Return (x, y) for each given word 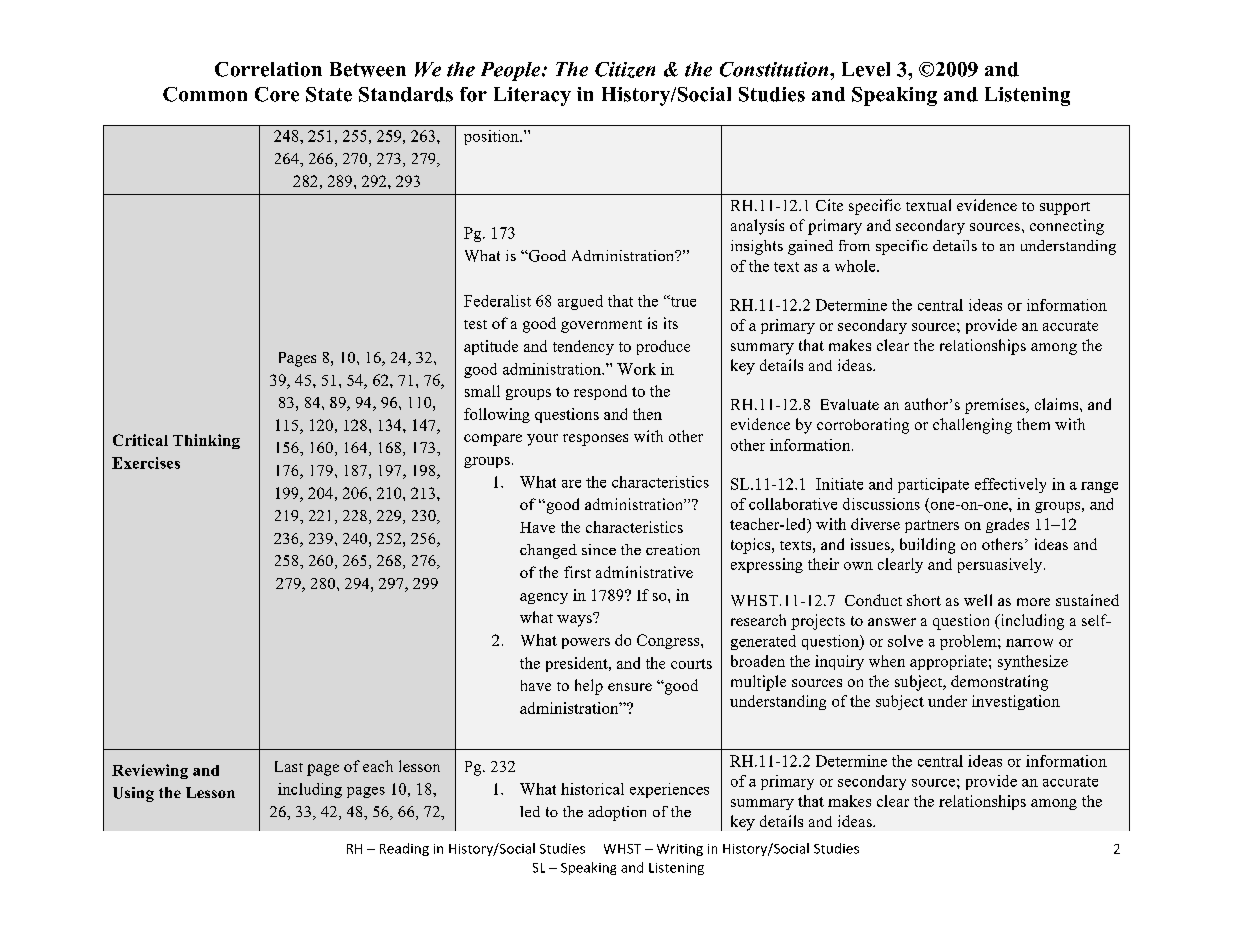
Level (866, 69)
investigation (1016, 702)
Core (277, 94)
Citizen (625, 70)
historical (592, 789)
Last (289, 766)
